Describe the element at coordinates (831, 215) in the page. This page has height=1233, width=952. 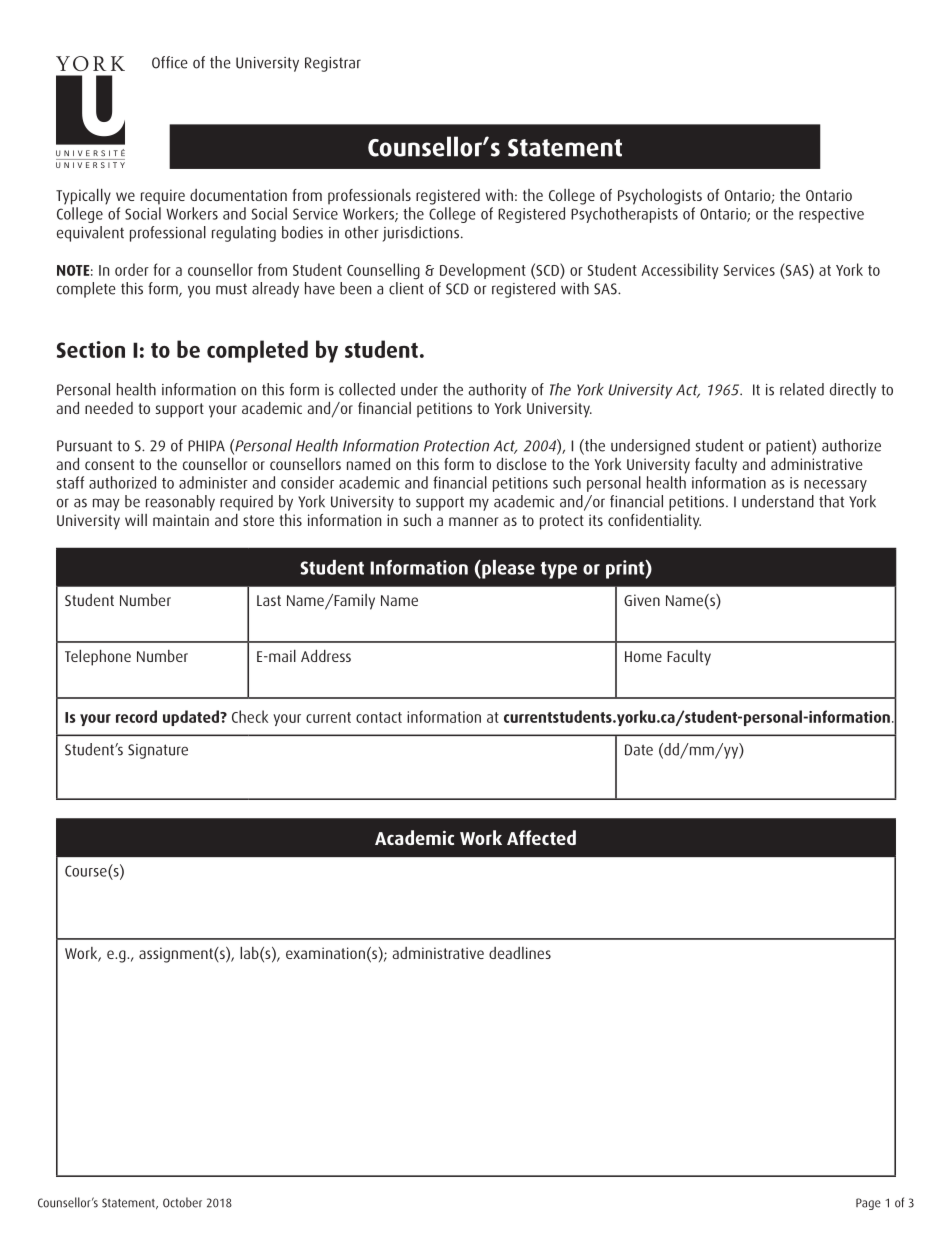
I see `respective` at that location.
